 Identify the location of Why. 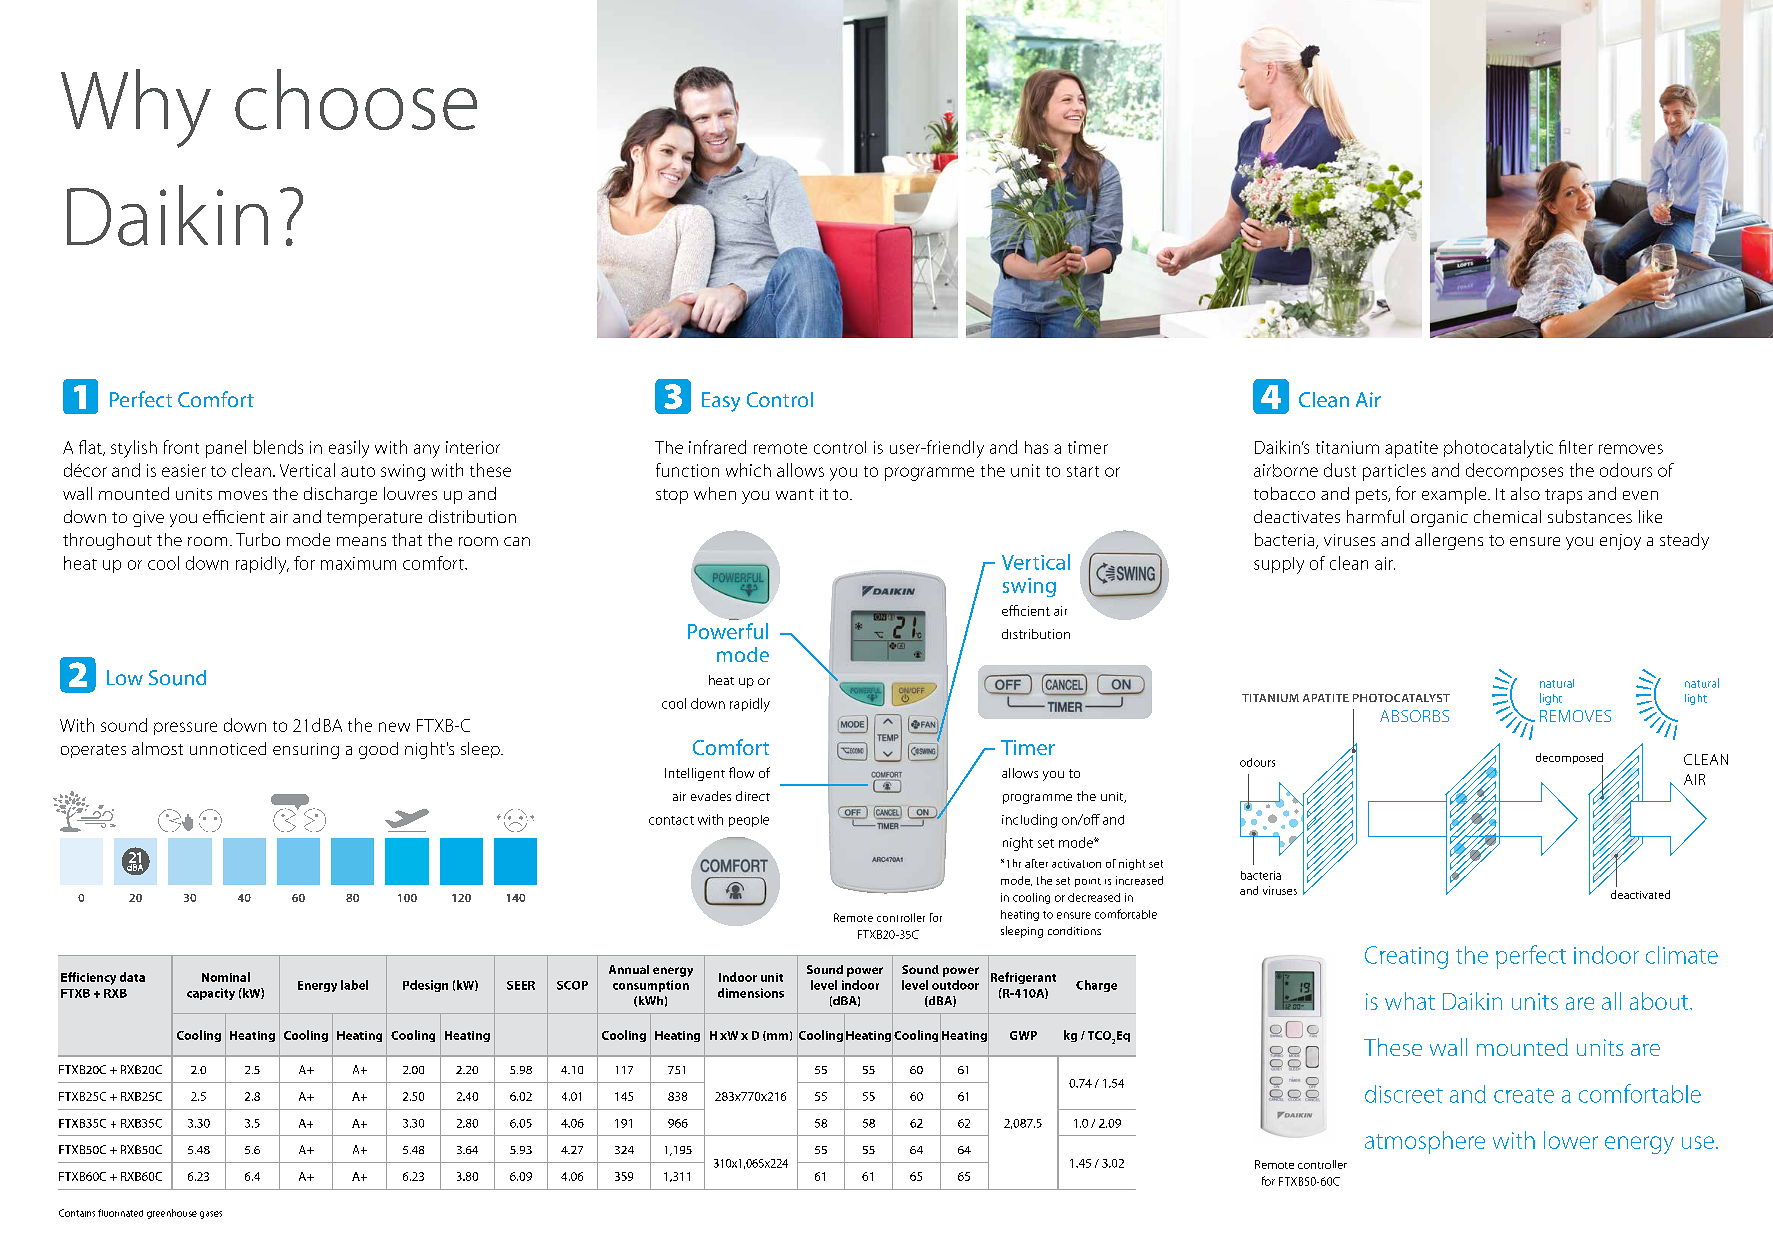
(136, 108).
